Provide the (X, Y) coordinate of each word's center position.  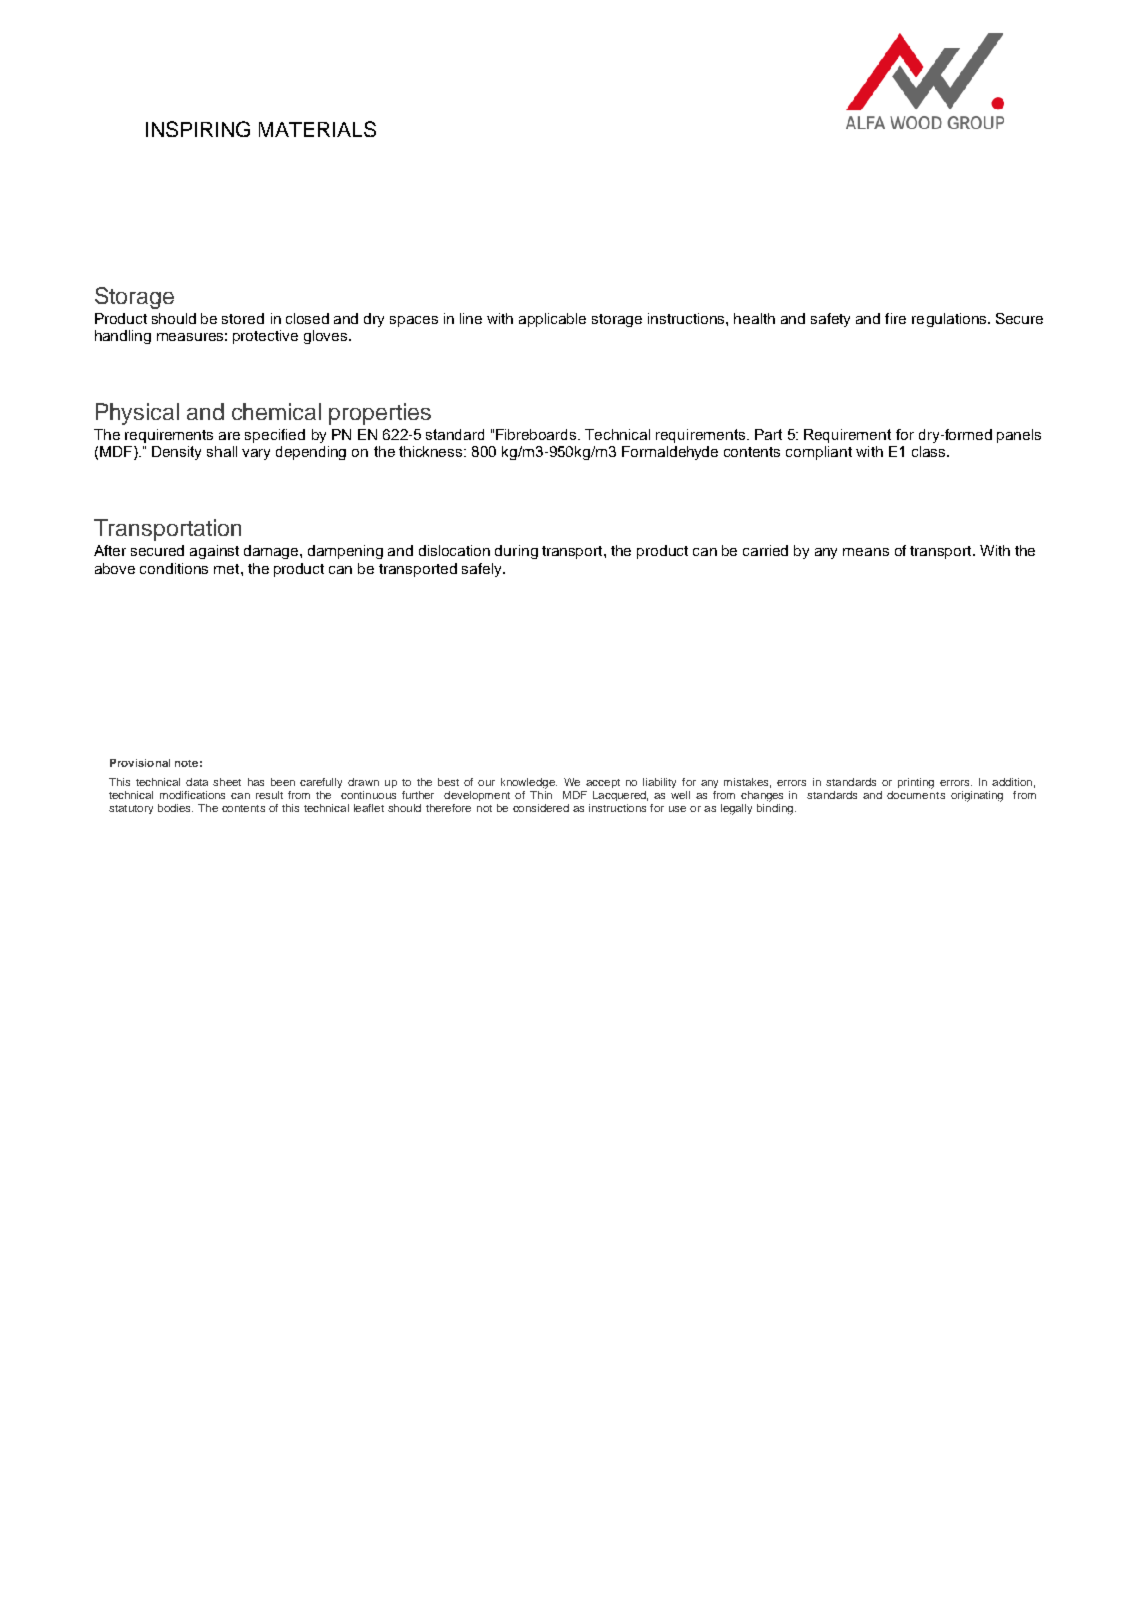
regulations (950, 320)
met (228, 569)
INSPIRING (198, 129)
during (516, 552)
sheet (227, 782)
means (866, 552)
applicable (552, 320)
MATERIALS (317, 129)
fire (895, 318)
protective (265, 337)
